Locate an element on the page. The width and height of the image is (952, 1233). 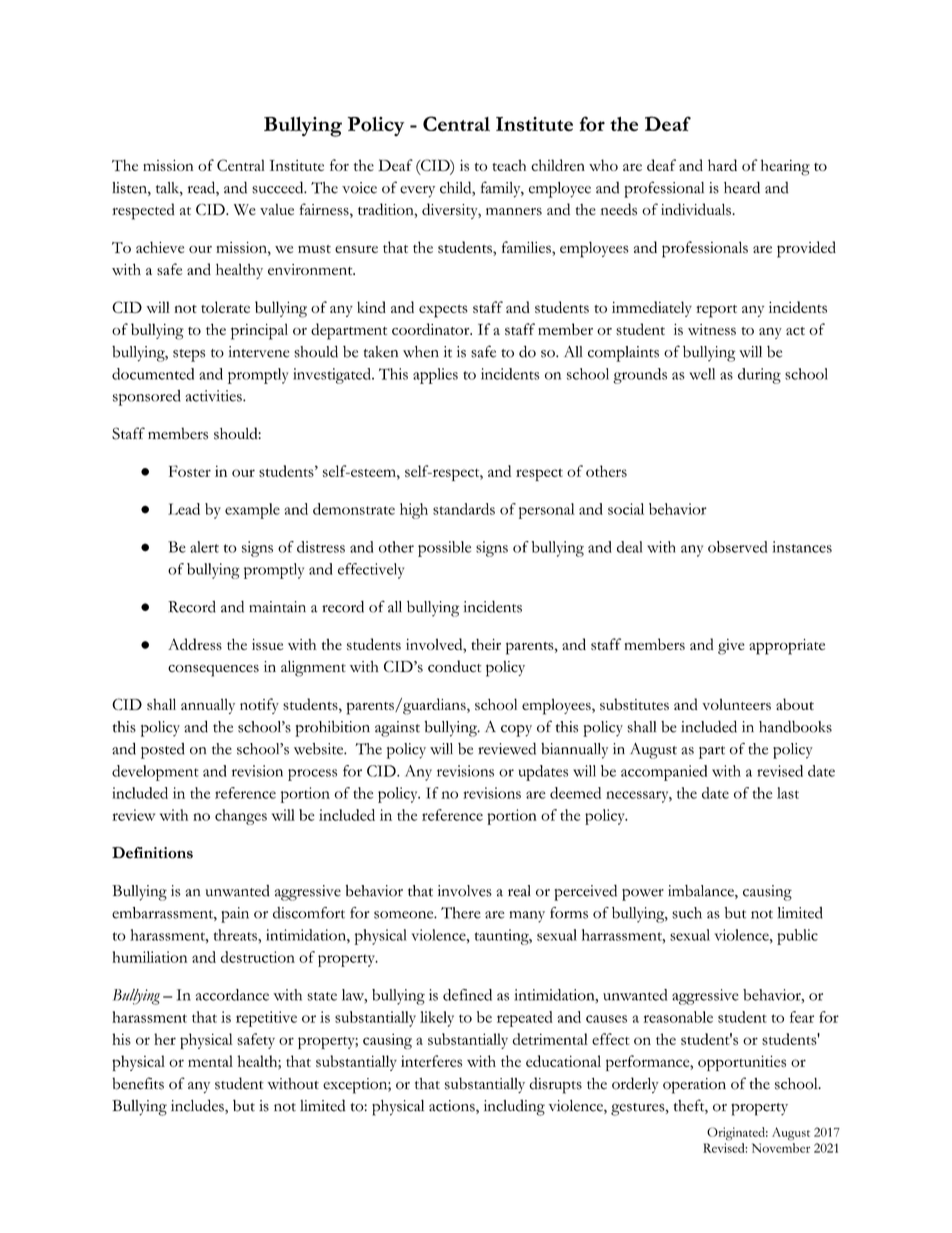
heard is located at coordinates (742, 187).
